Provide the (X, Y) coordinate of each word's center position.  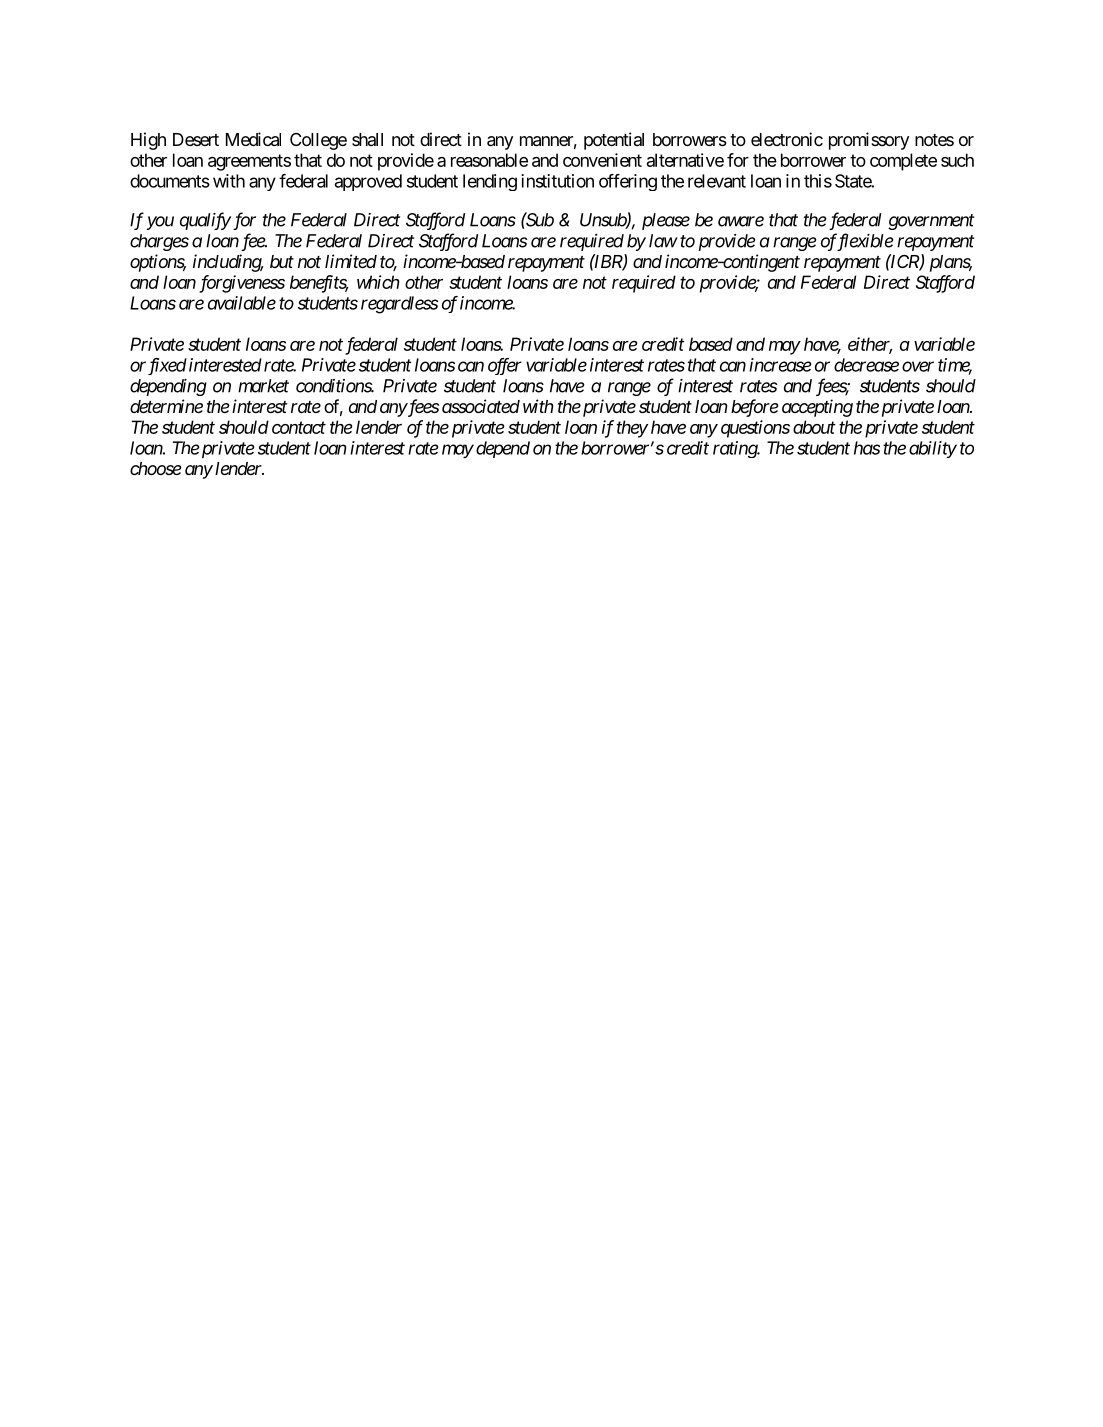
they (632, 429)
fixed (167, 366)
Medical (253, 139)
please (666, 221)
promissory (869, 141)
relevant (717, 181)
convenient (602, 160)
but (282, 261)
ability (933, 449)
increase (780, 365)
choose (156, 468)
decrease (866, 365)
